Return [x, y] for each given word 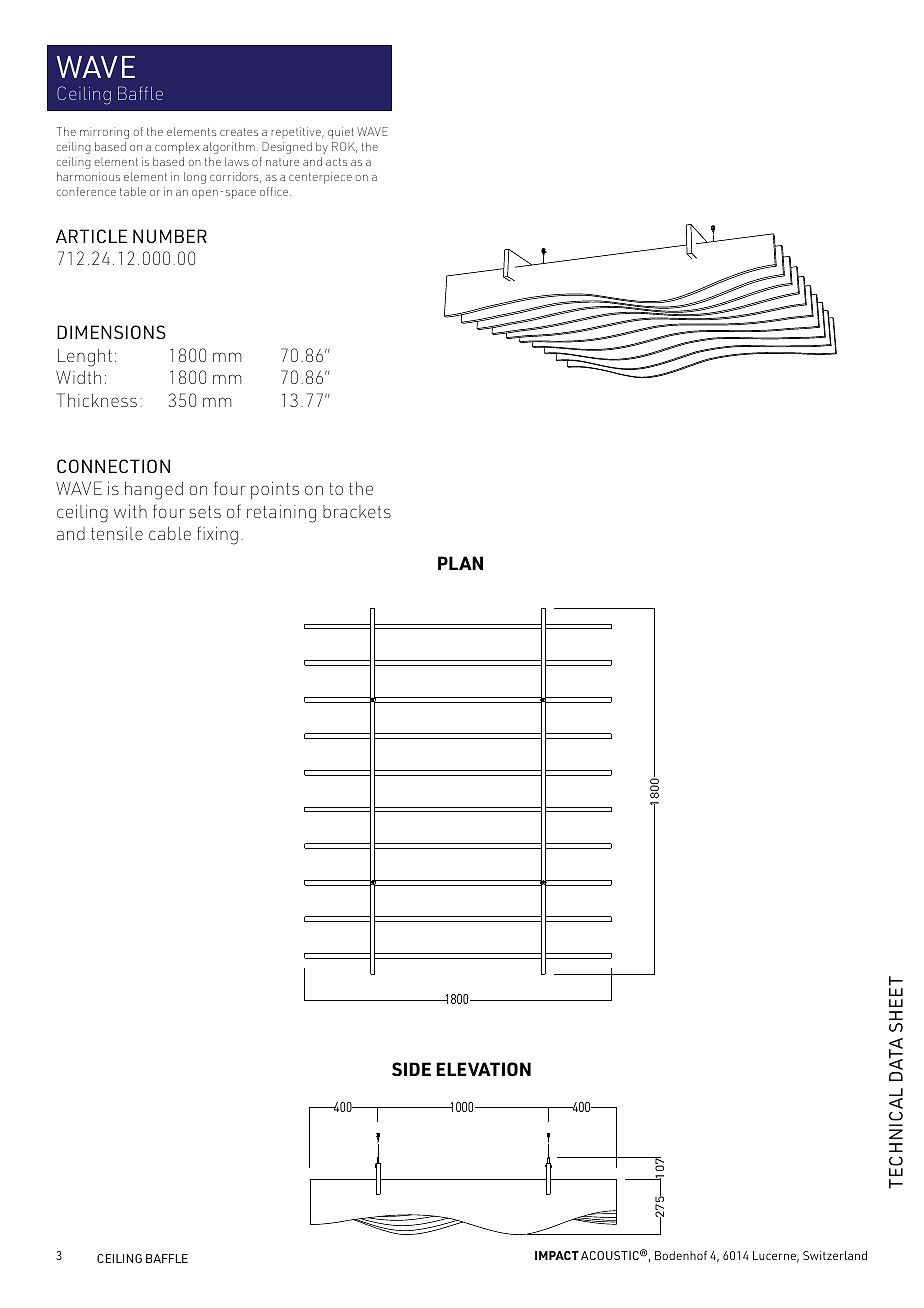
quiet [341, 133]
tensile [117, 533]
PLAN [460, 563]
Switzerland [835, 1255]
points [275, 490]
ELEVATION [483, 1069]
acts [336, 162]
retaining [281, 514]
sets [205, 512]
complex [177, 148]
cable [170, 533]
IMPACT [557, 1255]
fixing [217, 535]
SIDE [411, 1069]
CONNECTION [113, 466]
